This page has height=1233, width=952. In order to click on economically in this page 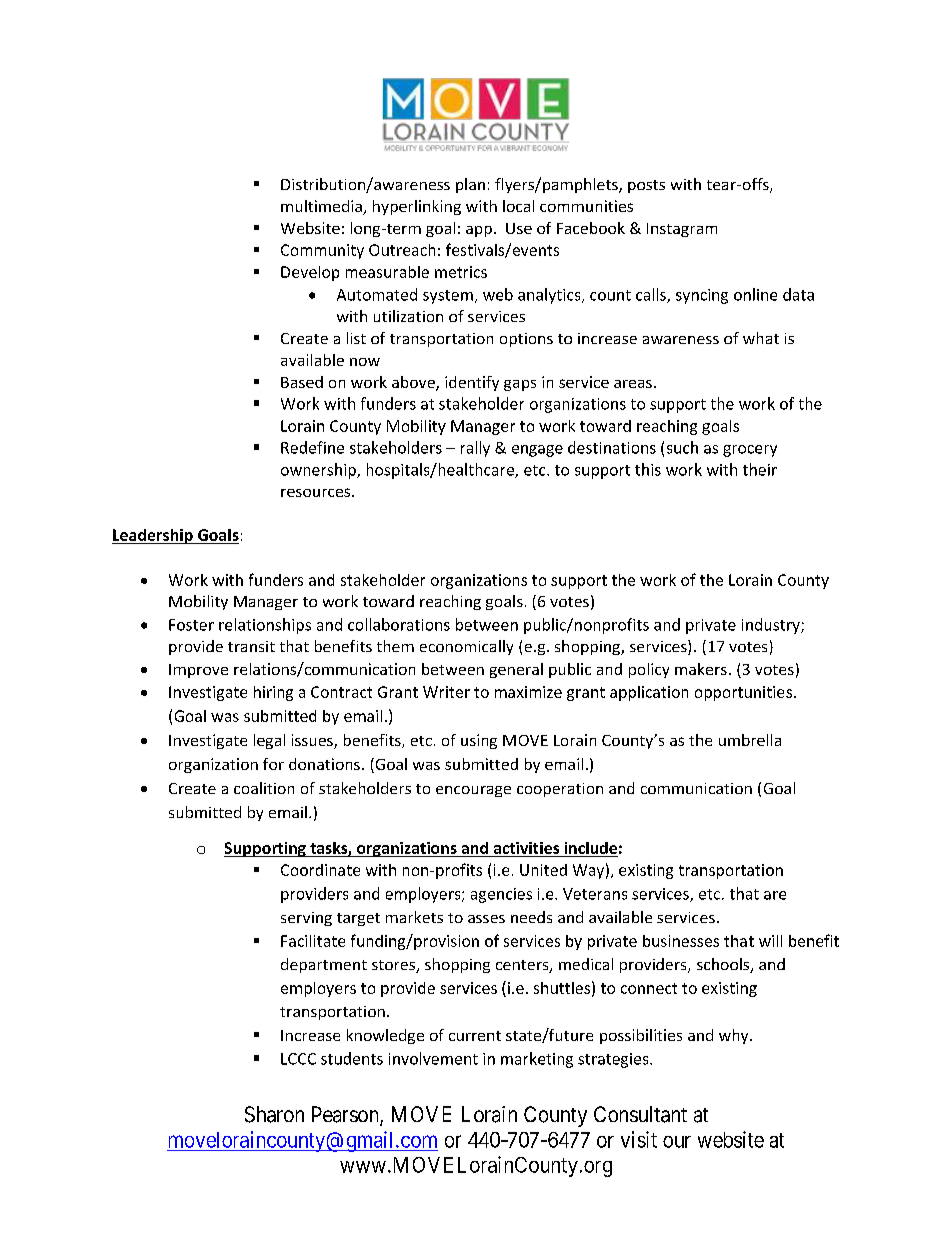, I will do `click(466, 647)`.
